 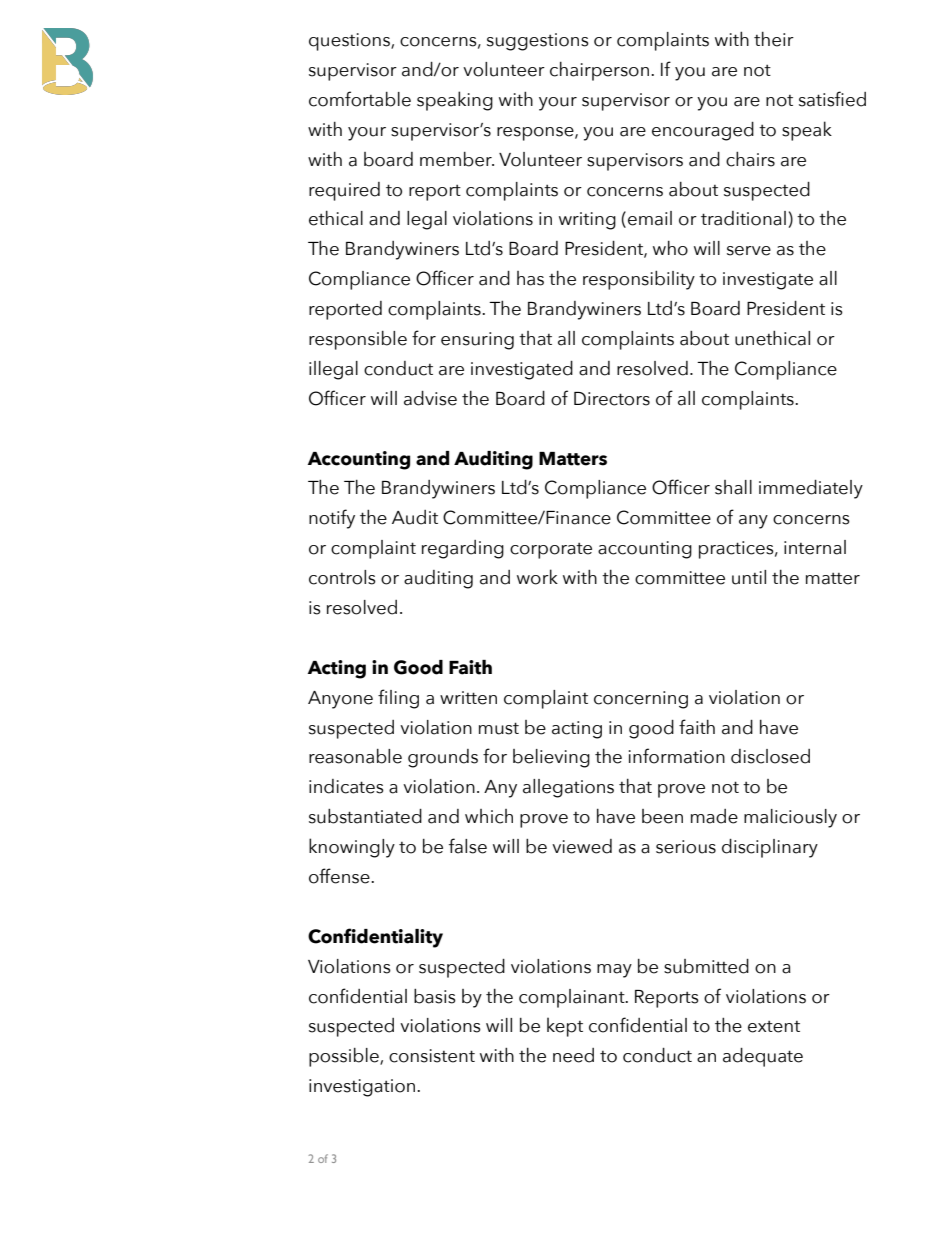 What do you see at coordinates (790, 818) in the page?
I see `maliciously` at bounding box center [790, 818].
